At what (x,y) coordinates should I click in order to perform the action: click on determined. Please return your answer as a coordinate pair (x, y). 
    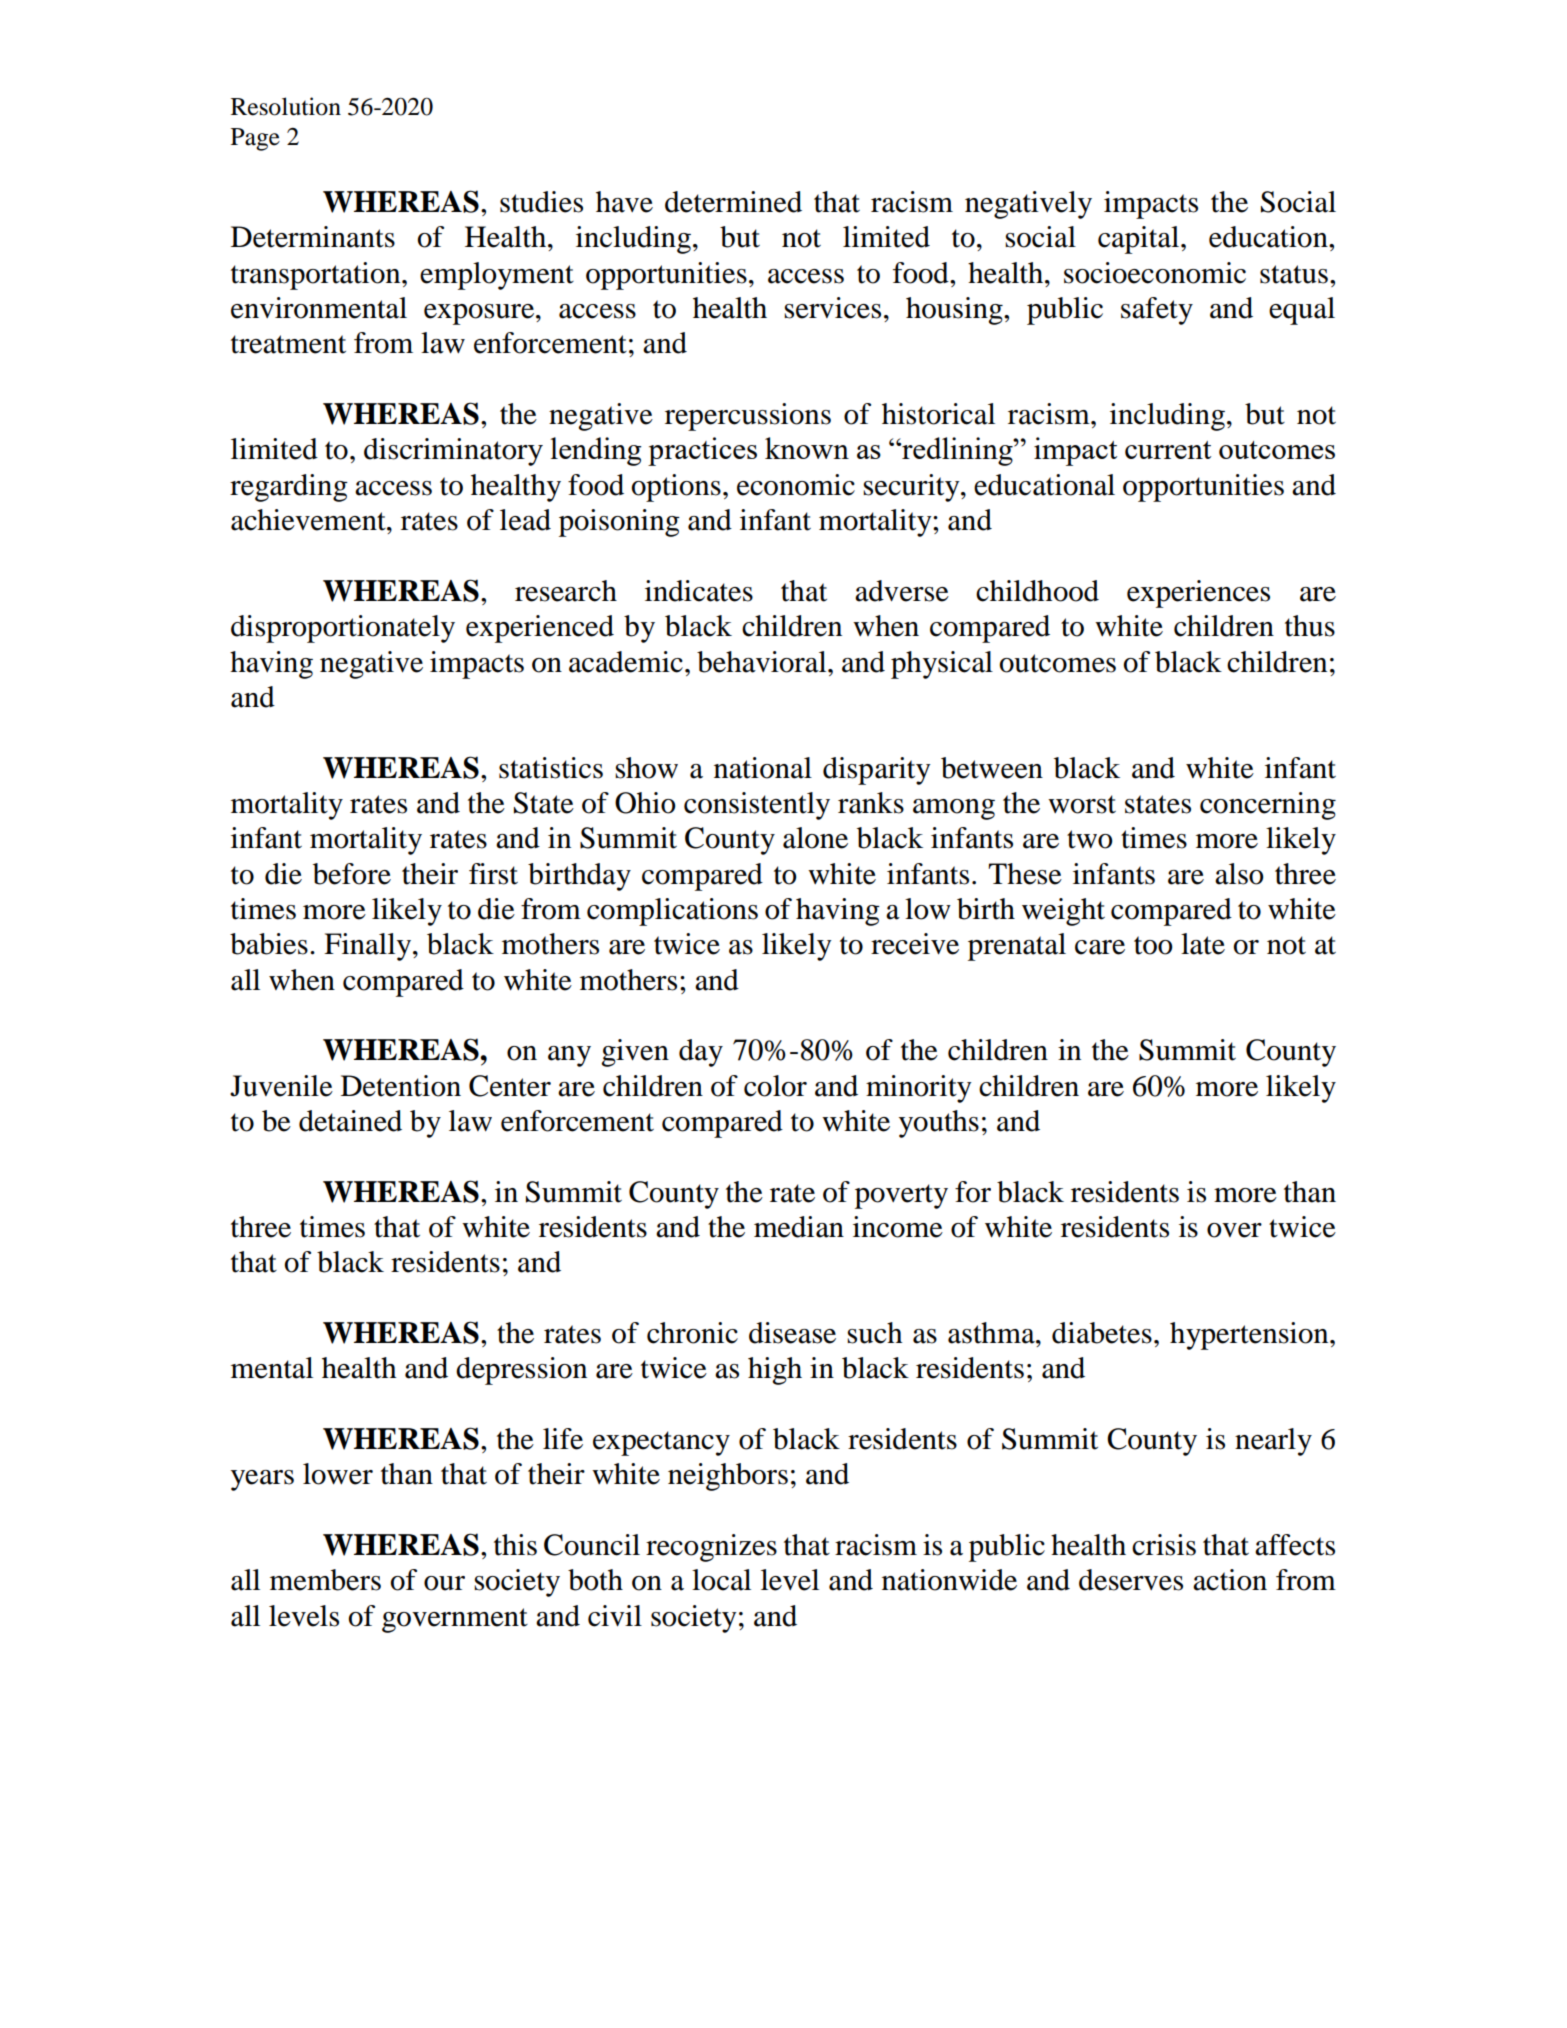
    Looking at the image, I should click on (733, 202).
